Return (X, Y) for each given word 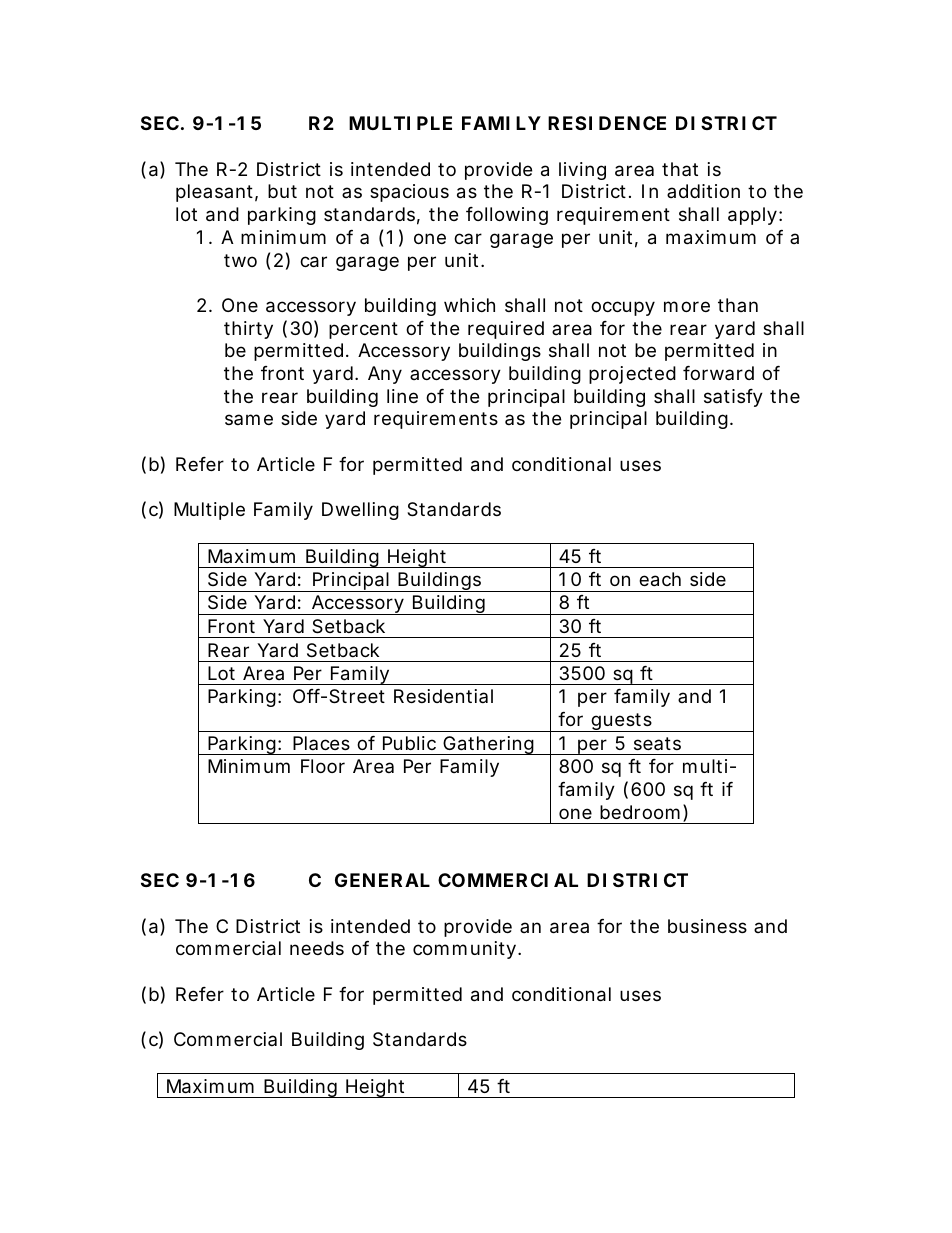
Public (409, 743)
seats (657, 743)
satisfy (733, 398)
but (282, 191)
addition (703, 191)
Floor (323, 766)
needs (317, 948)
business (707, 926)
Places (321, 743)
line (402, 396)
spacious (409, 193)
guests (620, 722)
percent (363, 330)
